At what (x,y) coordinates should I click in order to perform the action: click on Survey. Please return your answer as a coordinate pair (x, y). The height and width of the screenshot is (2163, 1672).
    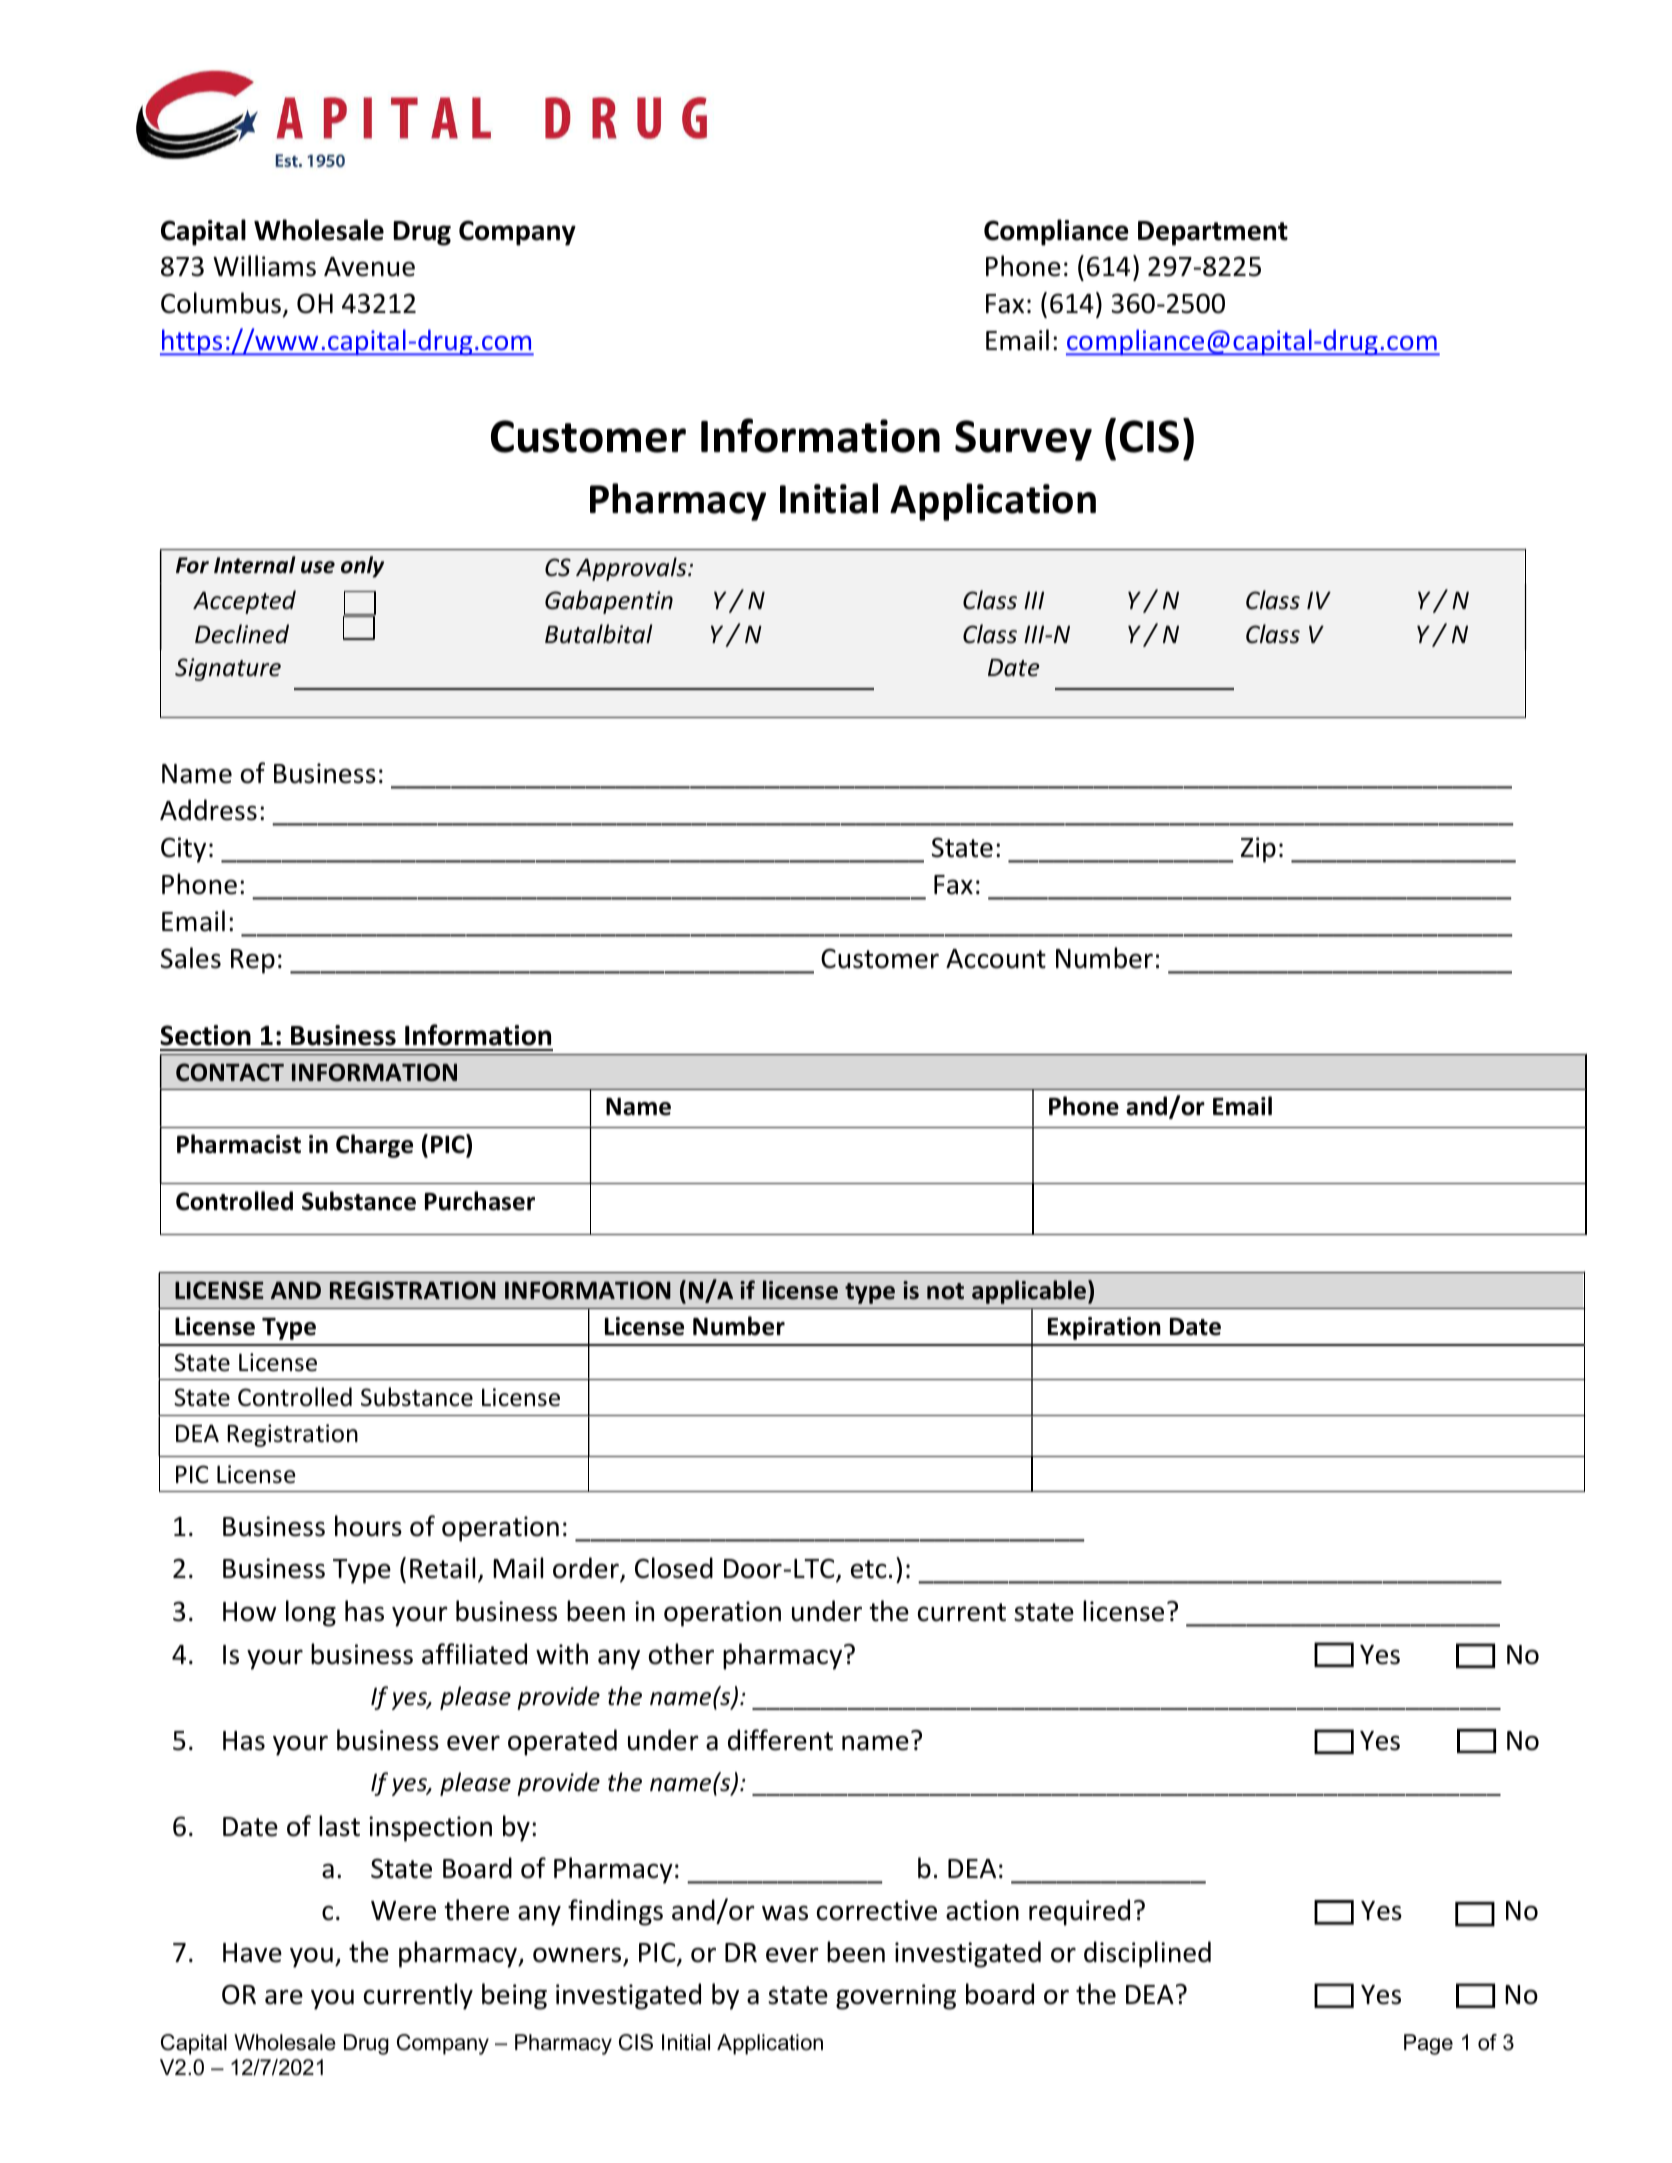
    Looking at the image, I should click on (1023, 440).
